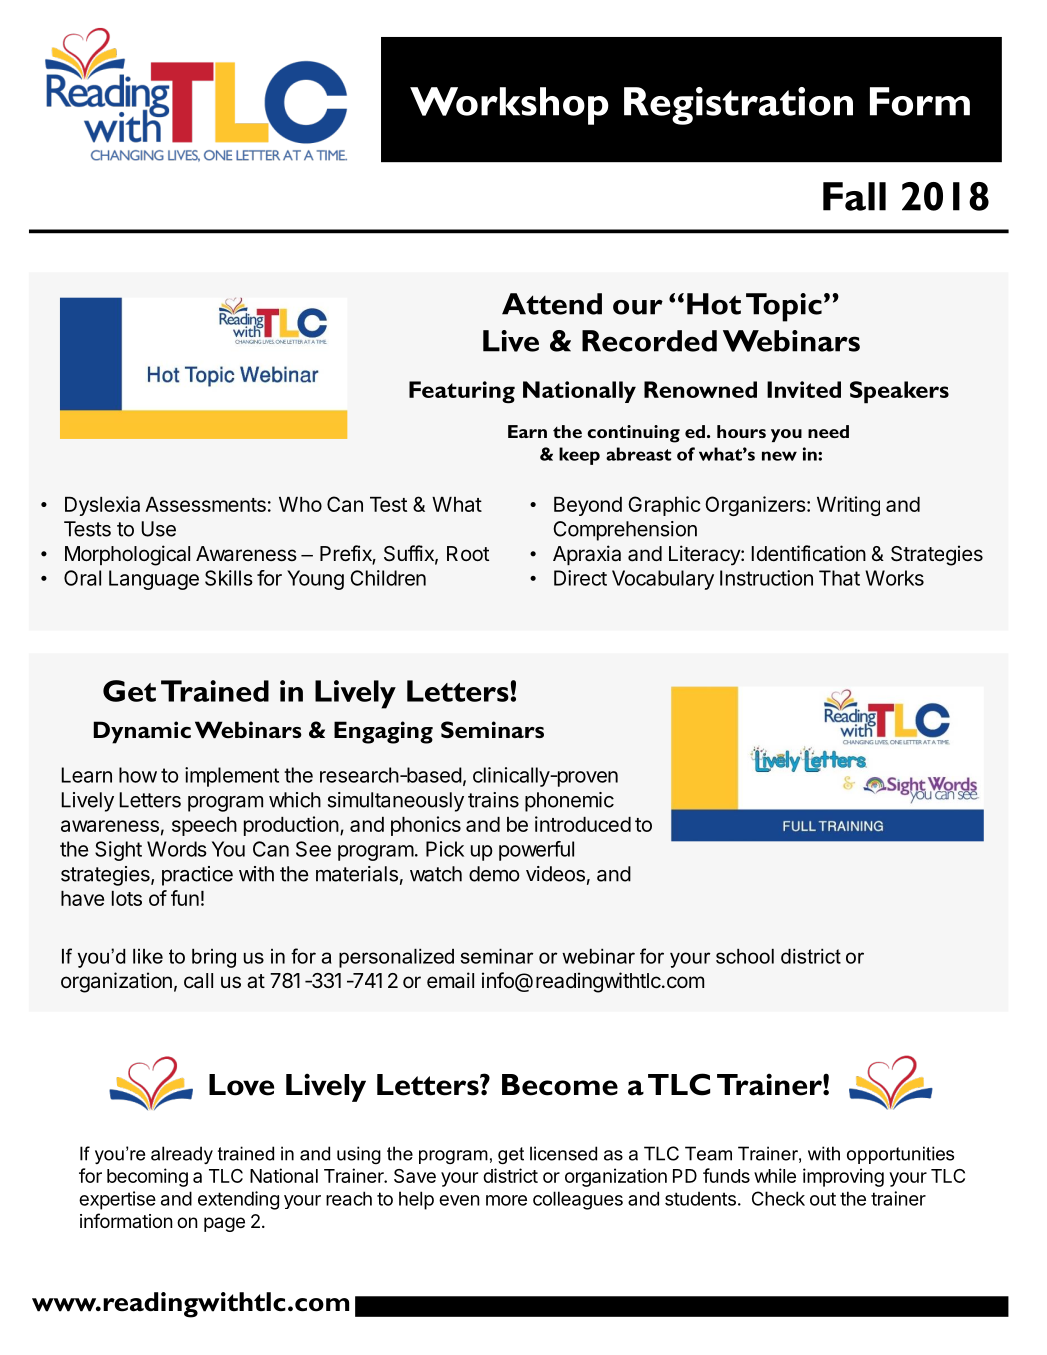  What do you see at coordinates (205, 504) in the image?
I see `Assessments` at bounding box center [205, 504].
